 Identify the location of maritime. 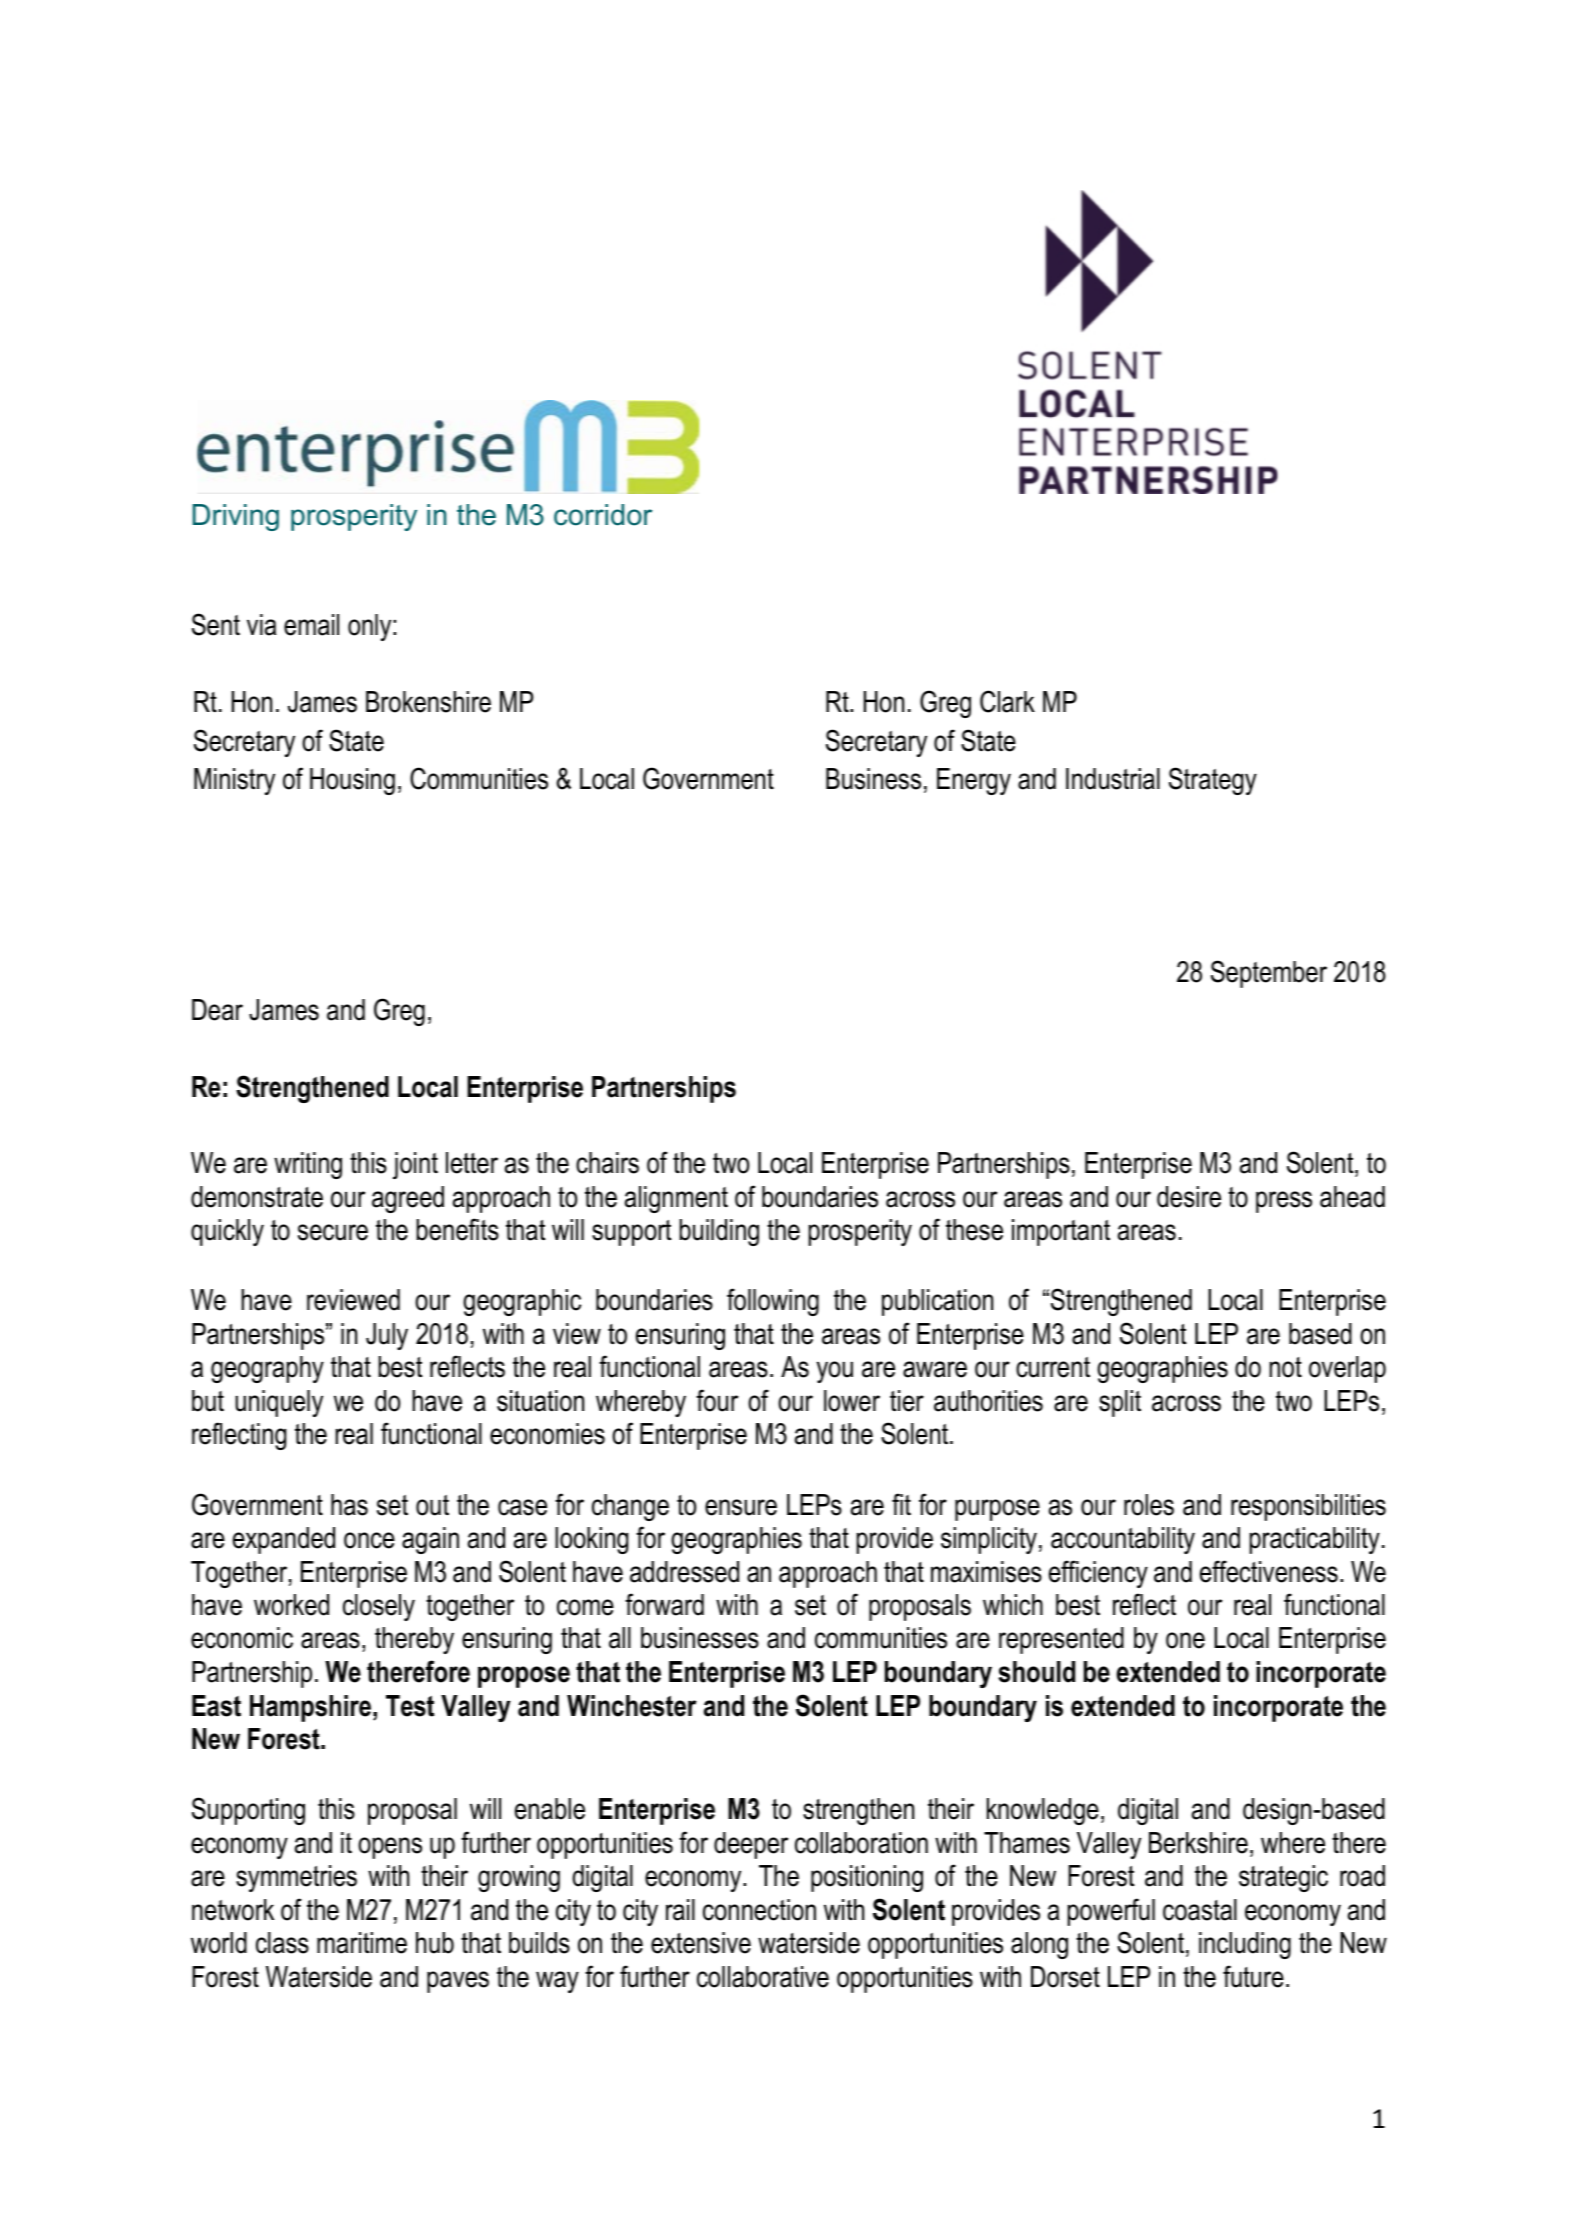
(362, 1943).
